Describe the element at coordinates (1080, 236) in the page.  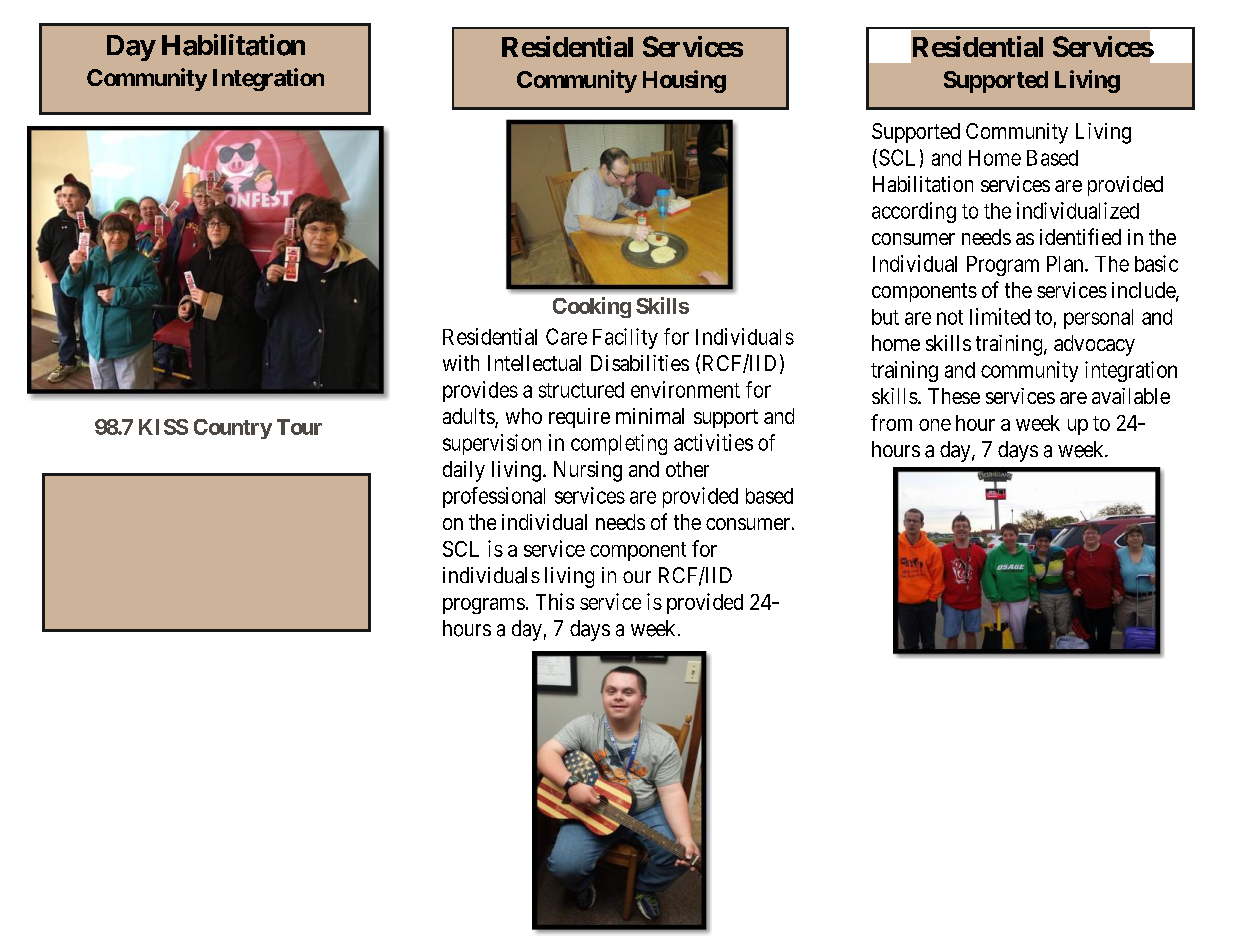
I see `identified` at that location.
